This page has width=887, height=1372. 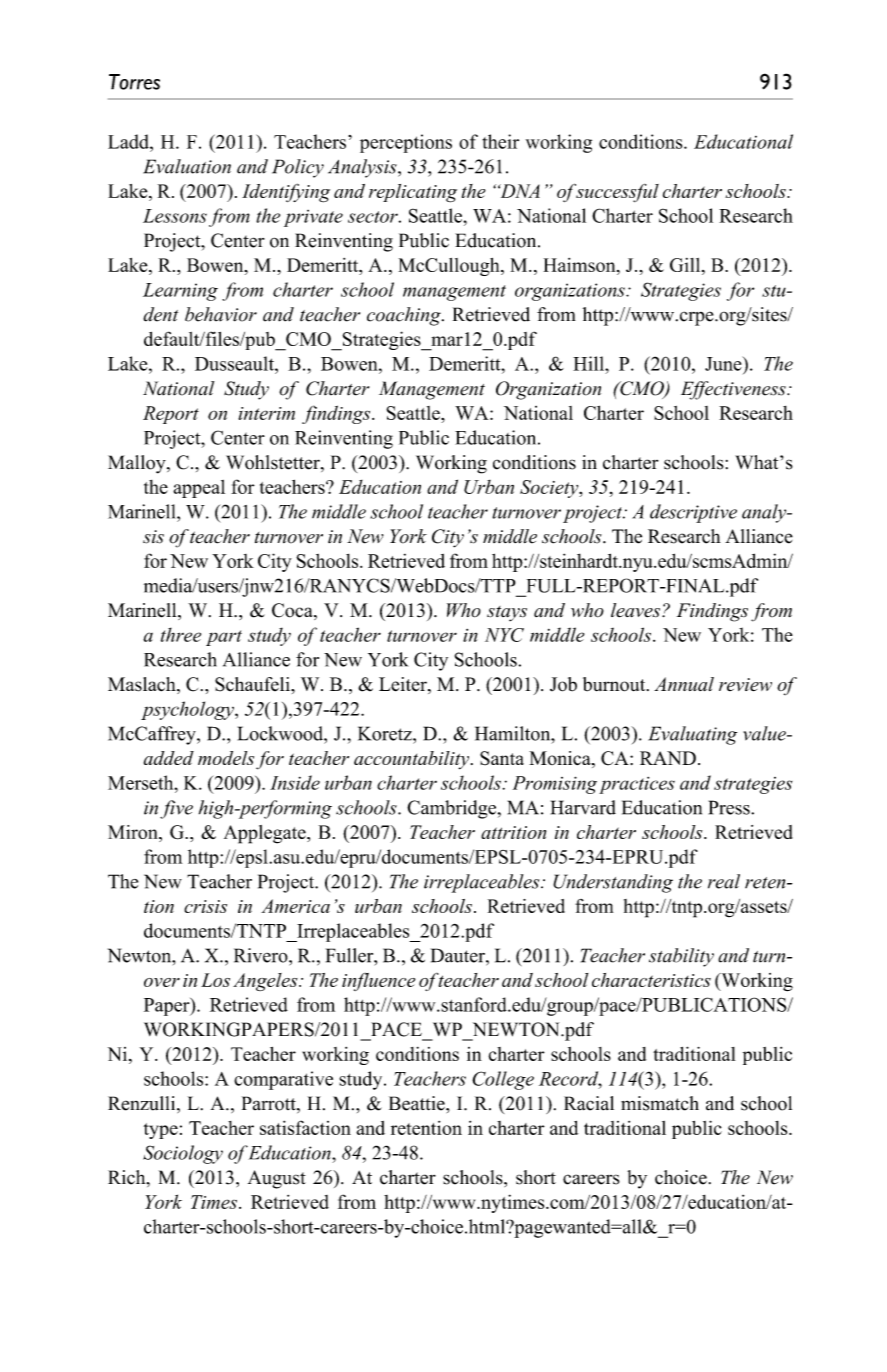 I want to click on successful, so click(x=617, y=193).
